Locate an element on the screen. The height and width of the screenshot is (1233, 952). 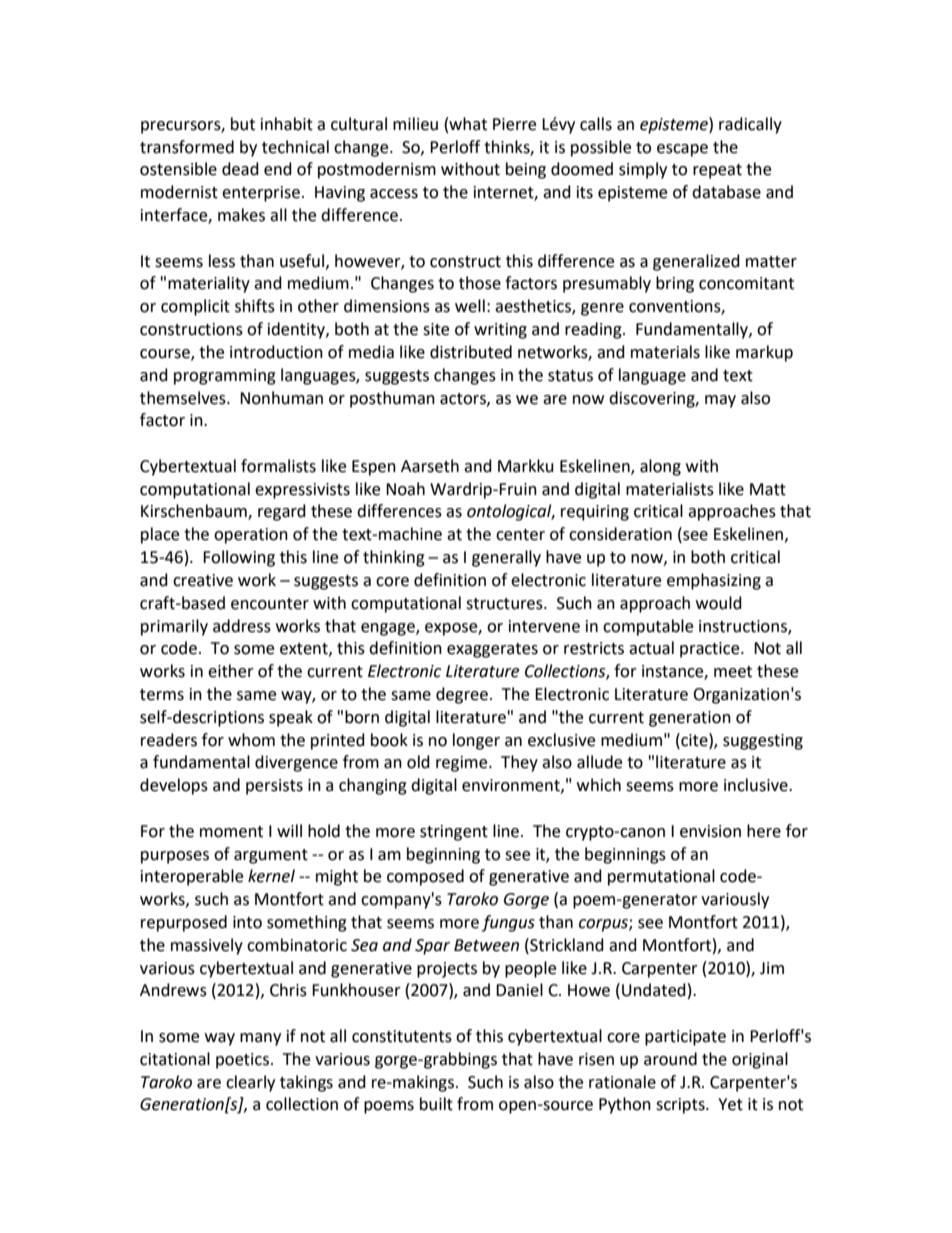
clearly is located at coordinates (250, 1083).
